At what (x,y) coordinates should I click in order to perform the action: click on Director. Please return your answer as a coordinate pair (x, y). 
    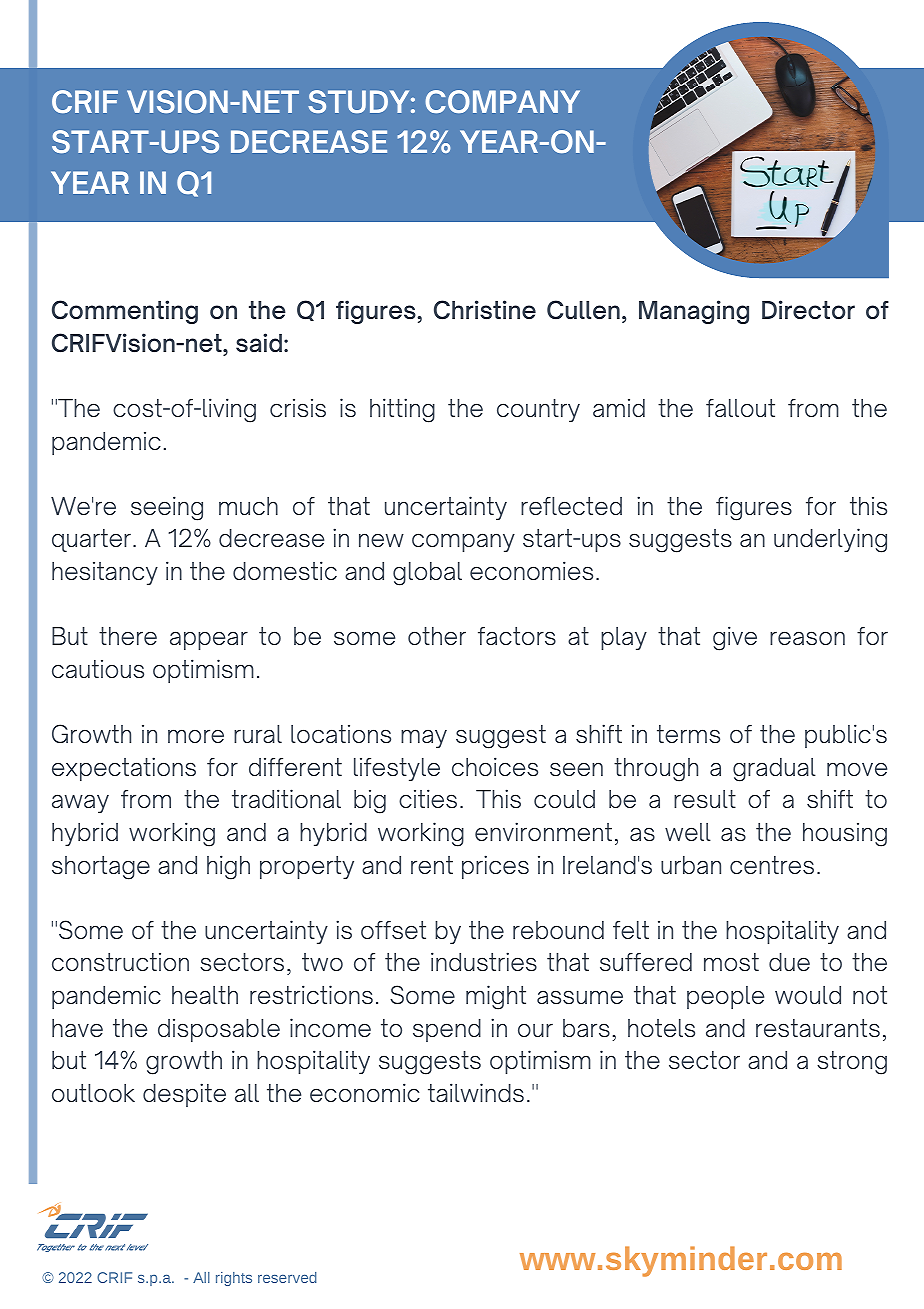
    Looking at the image, I should click on (808, 310).
